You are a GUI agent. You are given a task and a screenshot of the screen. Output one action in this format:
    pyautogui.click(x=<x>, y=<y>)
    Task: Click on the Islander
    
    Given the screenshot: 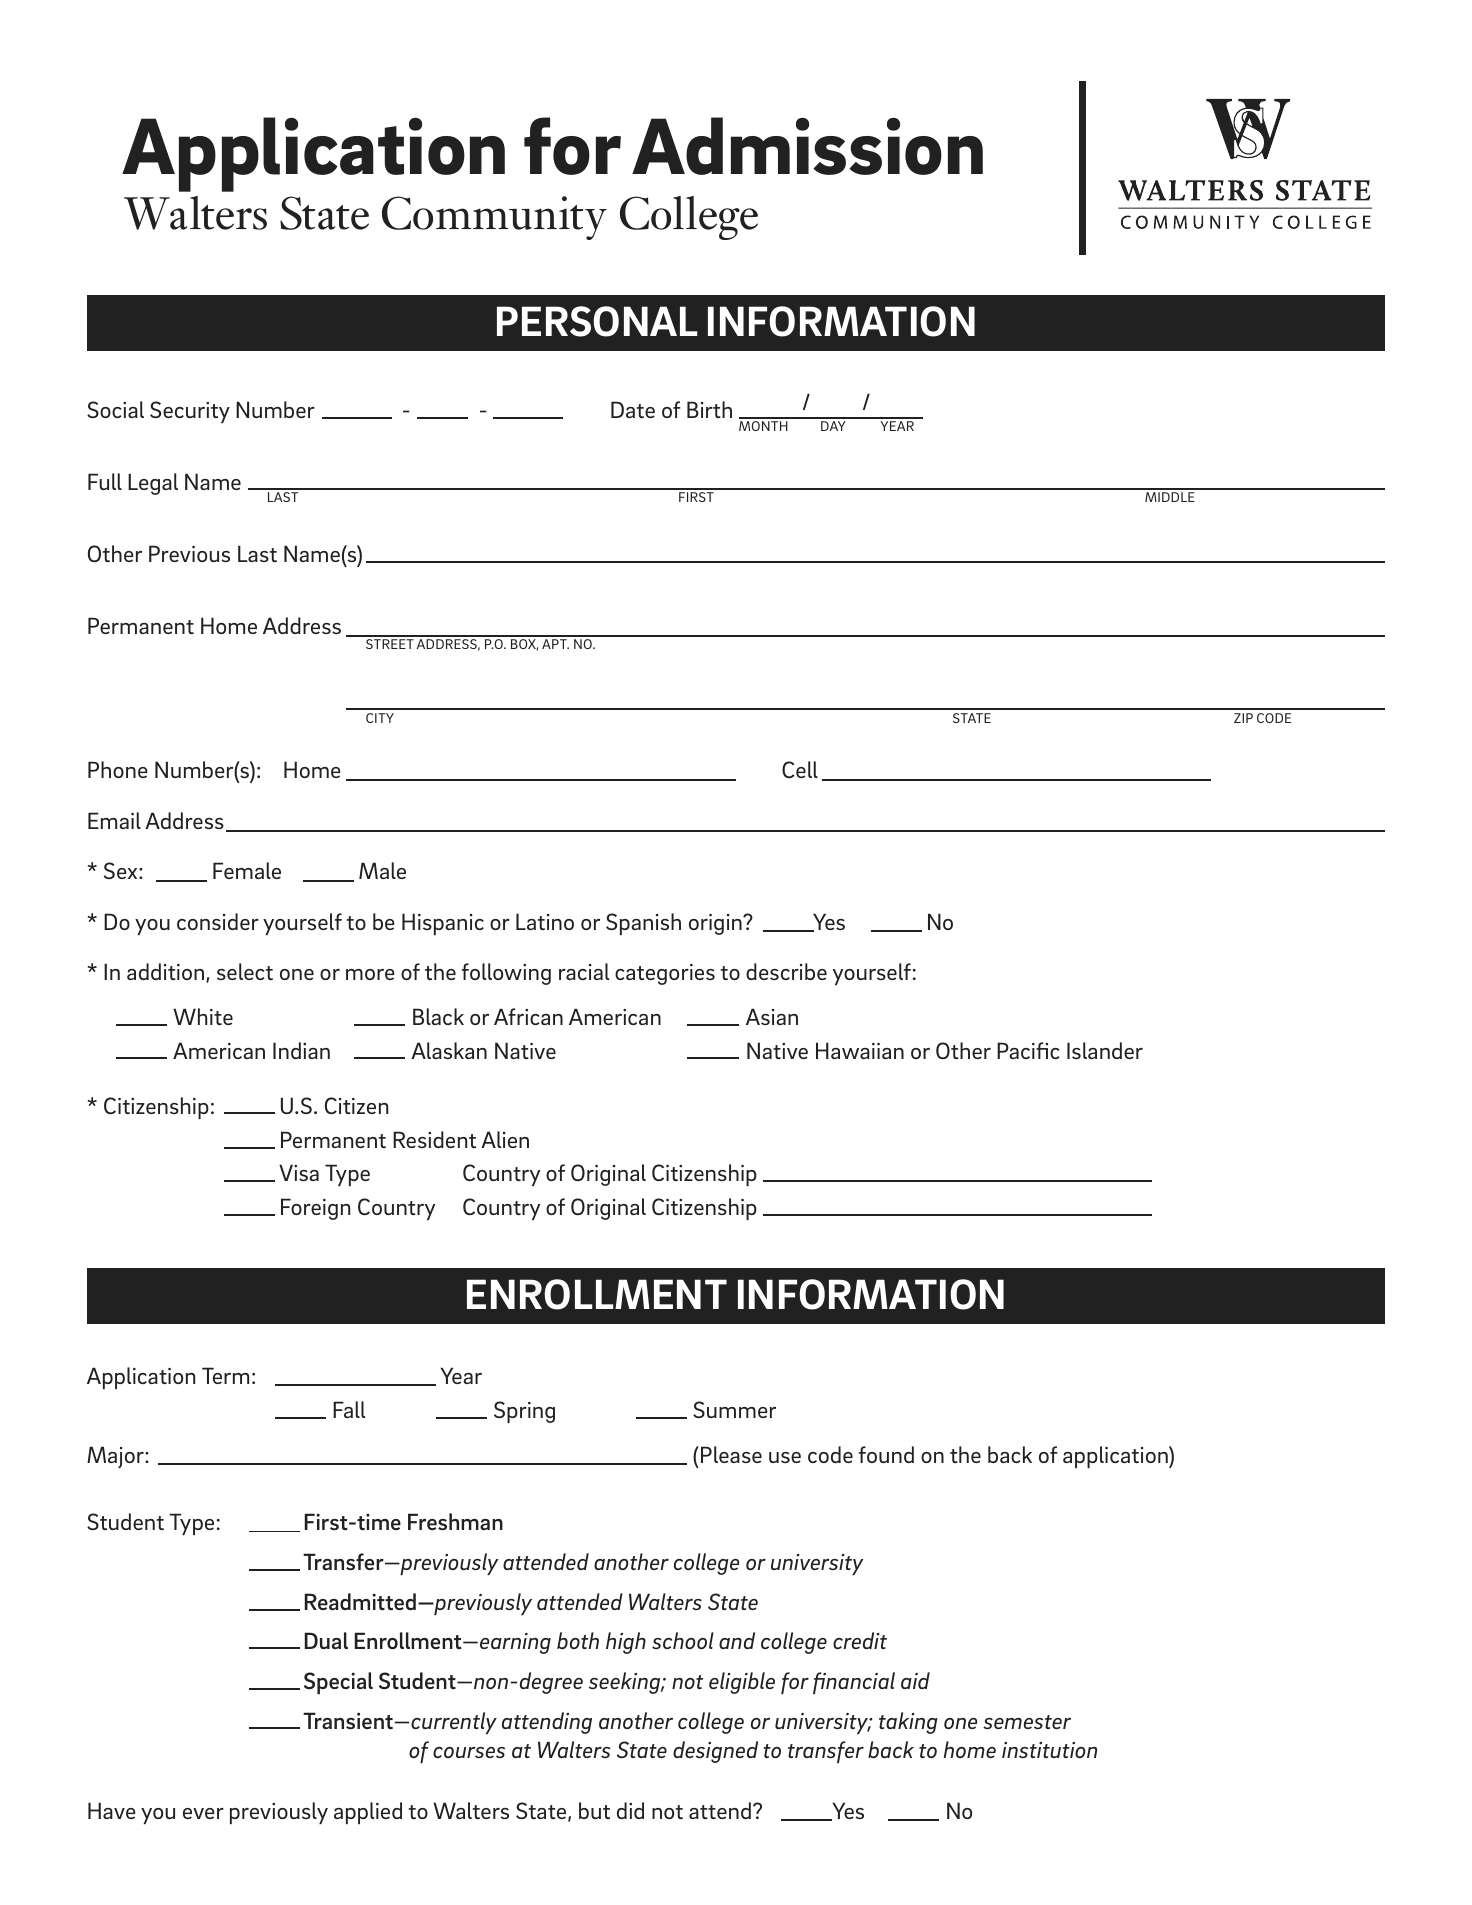 What is the action you would take?
    pyautogui.click(x=1105, y=1050)
